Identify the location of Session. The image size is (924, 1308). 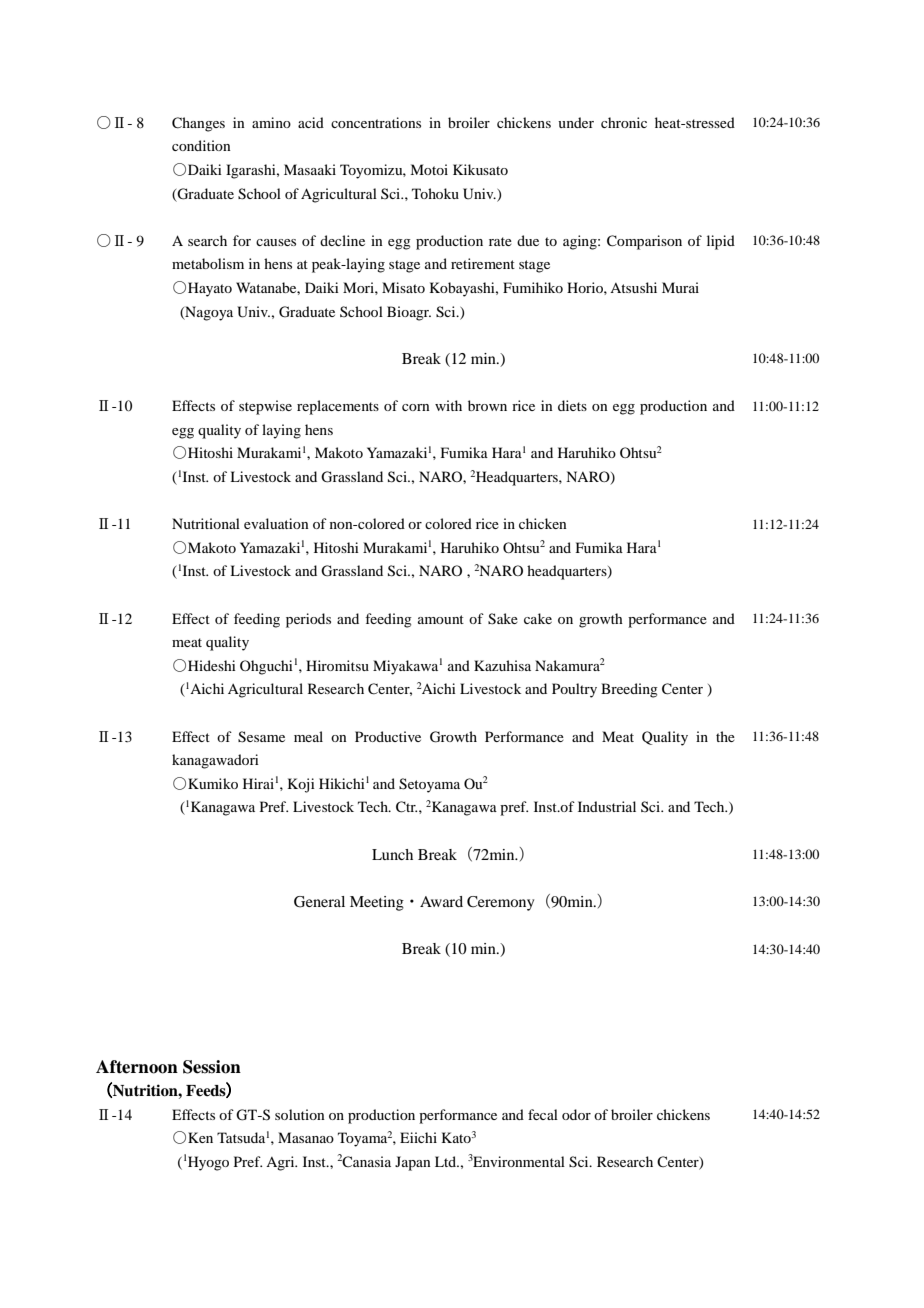
(212, 1067).
